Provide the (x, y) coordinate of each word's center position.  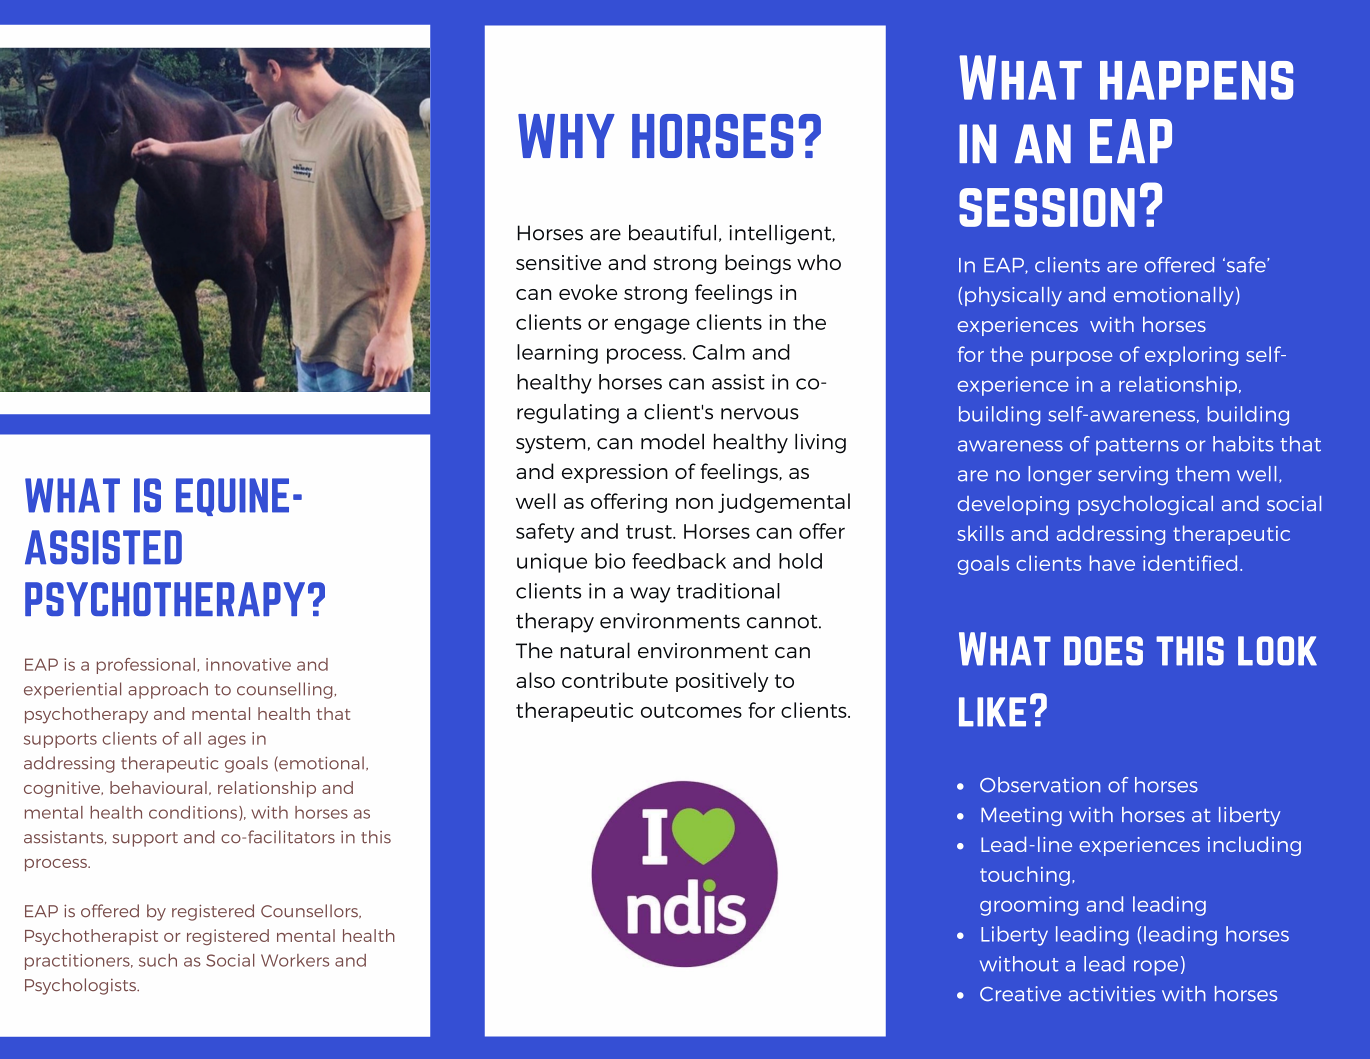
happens (1196, 80)
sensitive (558, 262)
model (672, 441)
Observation (1040, 785)
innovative (248, 664)
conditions (193, 812)
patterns (1137, 447)
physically (1013, 296)
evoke (588, 292)
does (1103, 651)
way (650, 595)
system (550, 444)
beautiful (672, 232)
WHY (566, 136)
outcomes (691, 711)
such (158, 960)
